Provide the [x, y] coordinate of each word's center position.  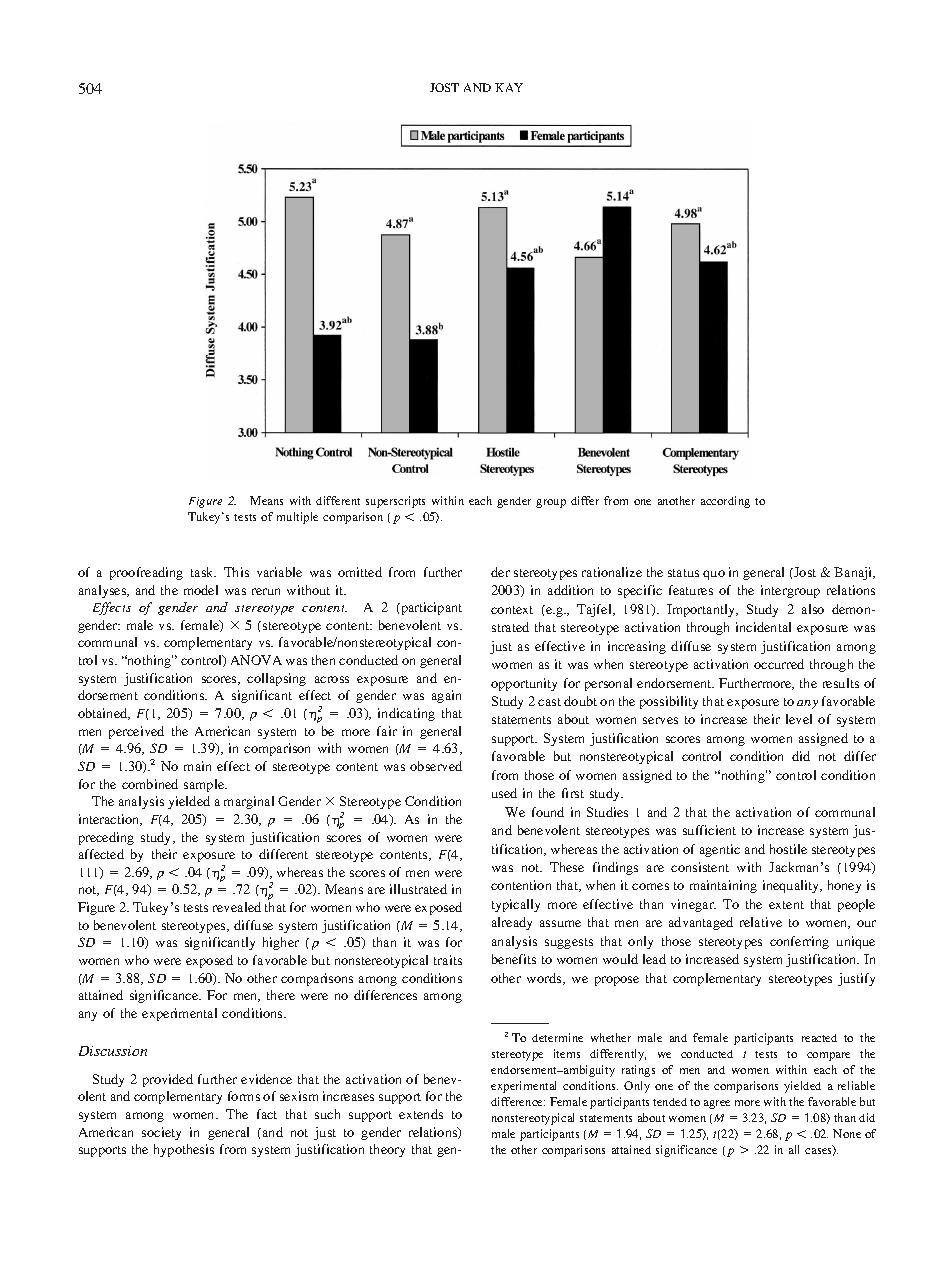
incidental [763, 627]
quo [714, 575]
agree [717, 1104]
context [512, 610]
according [725, 502]
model [201, 590]
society [161, 1133]
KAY [509, 87]
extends [421, 1114]
